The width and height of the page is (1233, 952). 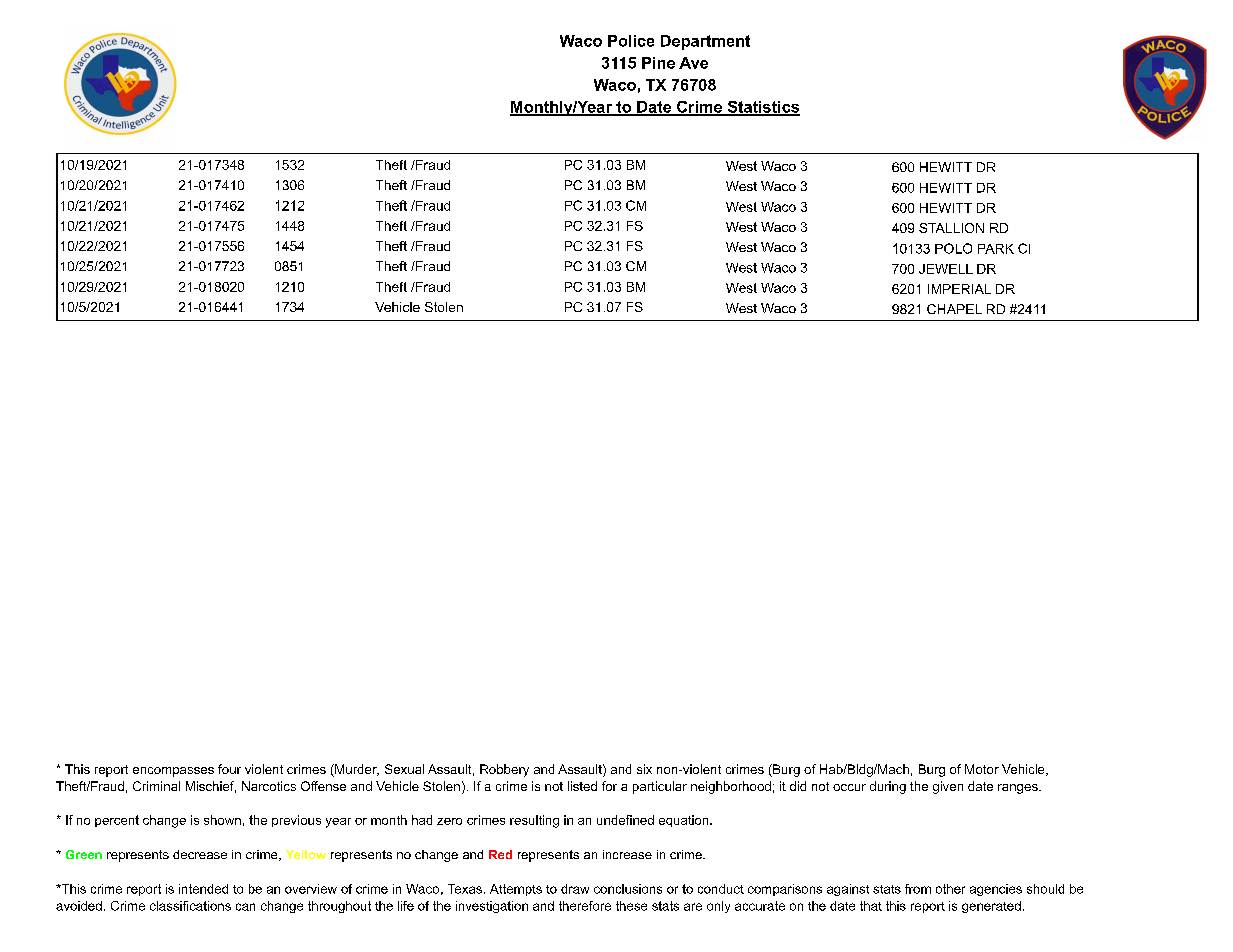 What do you see at coordinates (918, 889) in the page?
I see `from` at bounding box center [918, 889].
